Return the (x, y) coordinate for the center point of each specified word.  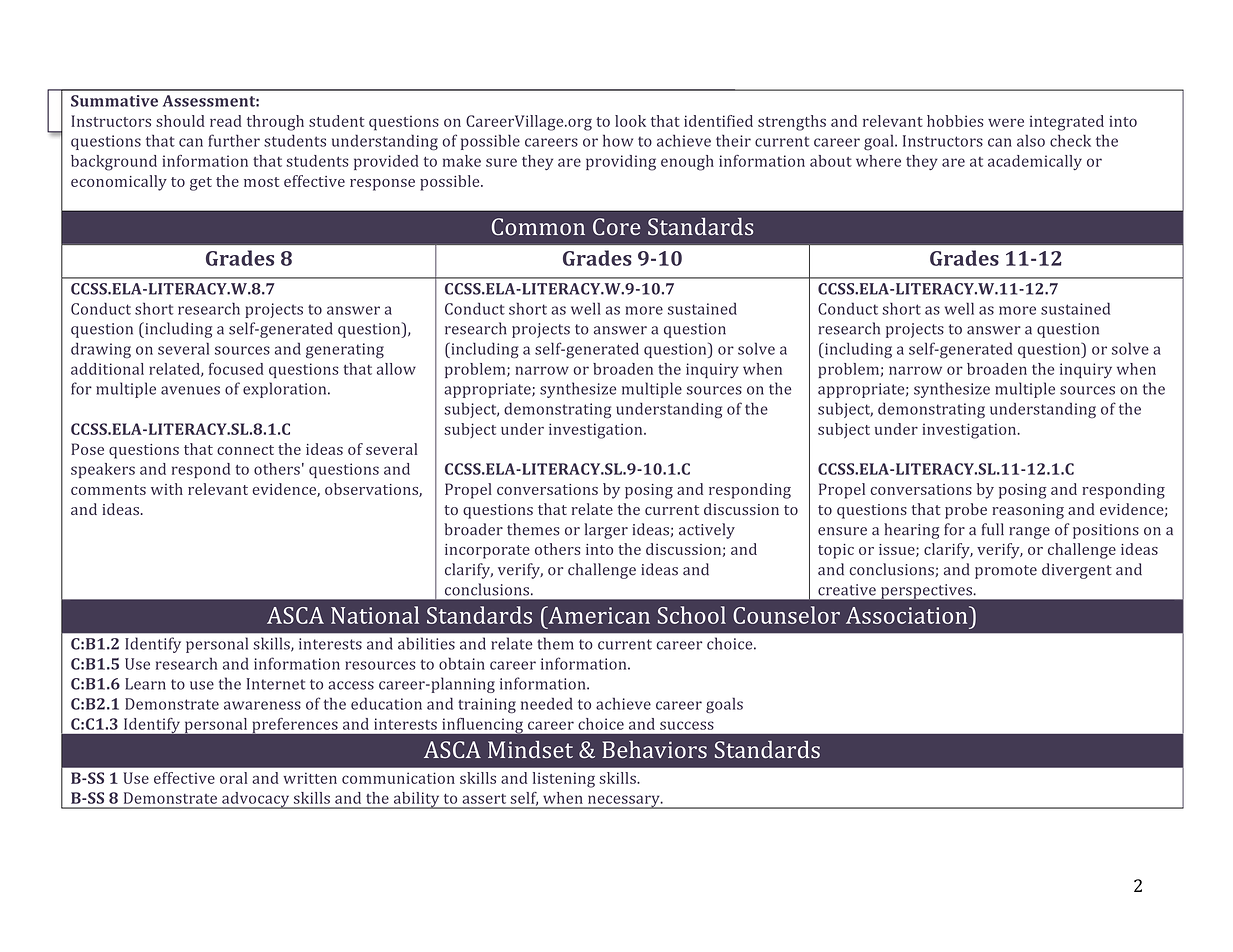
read (226, 121)
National (375, 615)
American (598, 615)
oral (233, 778)
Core (617, 227)
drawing (101, 350)
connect (245, 450)
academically (1035, 162)
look (630, 121)
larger (606, 531)
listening (564, 780)
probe (966, 511)
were (1006, 122)
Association (908, 615)
